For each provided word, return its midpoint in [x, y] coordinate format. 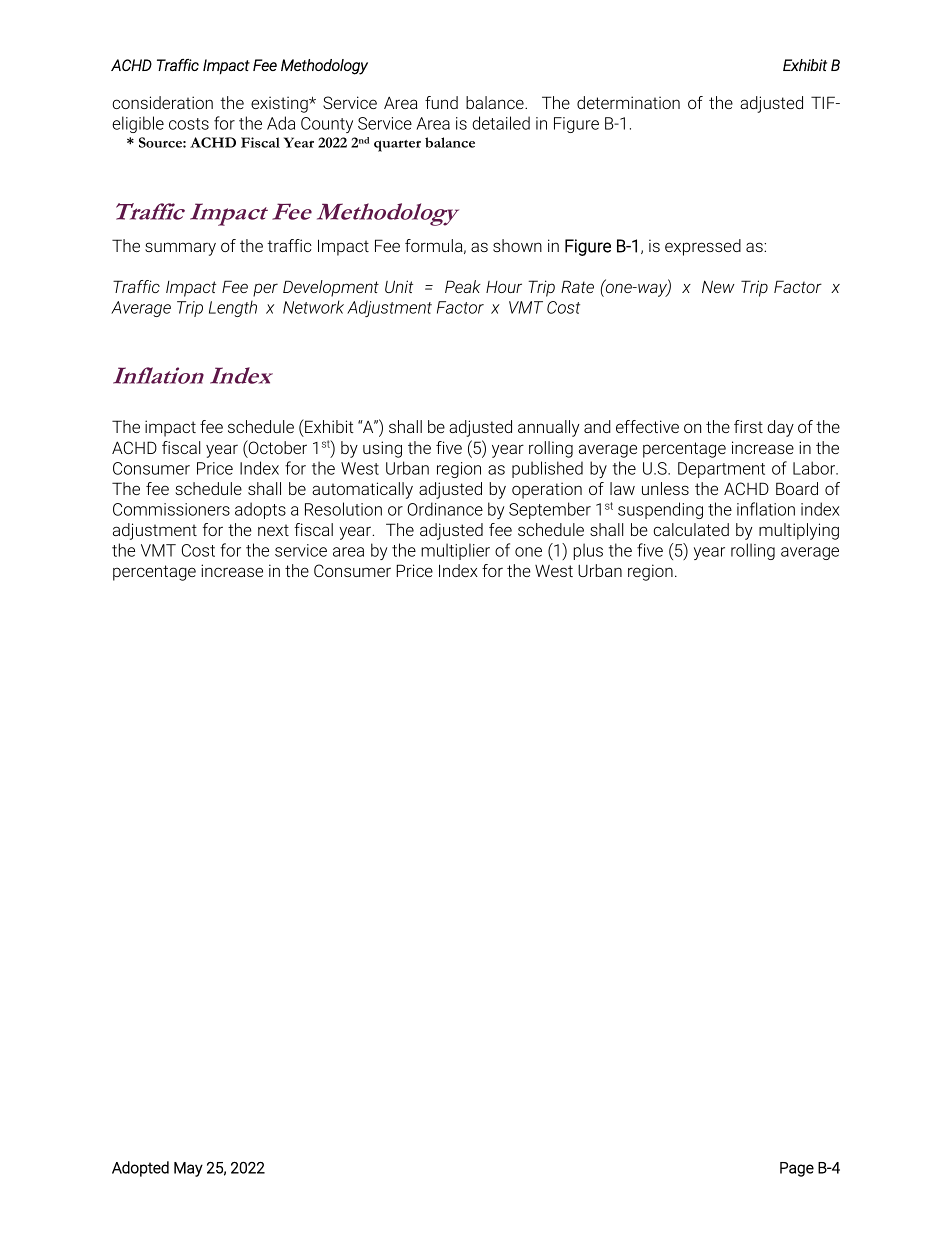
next [273, 530]
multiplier [455, 551]
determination [628, 102]
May [188, 1169]
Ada [281, 123]
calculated [691, 529]
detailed [501, 123]
